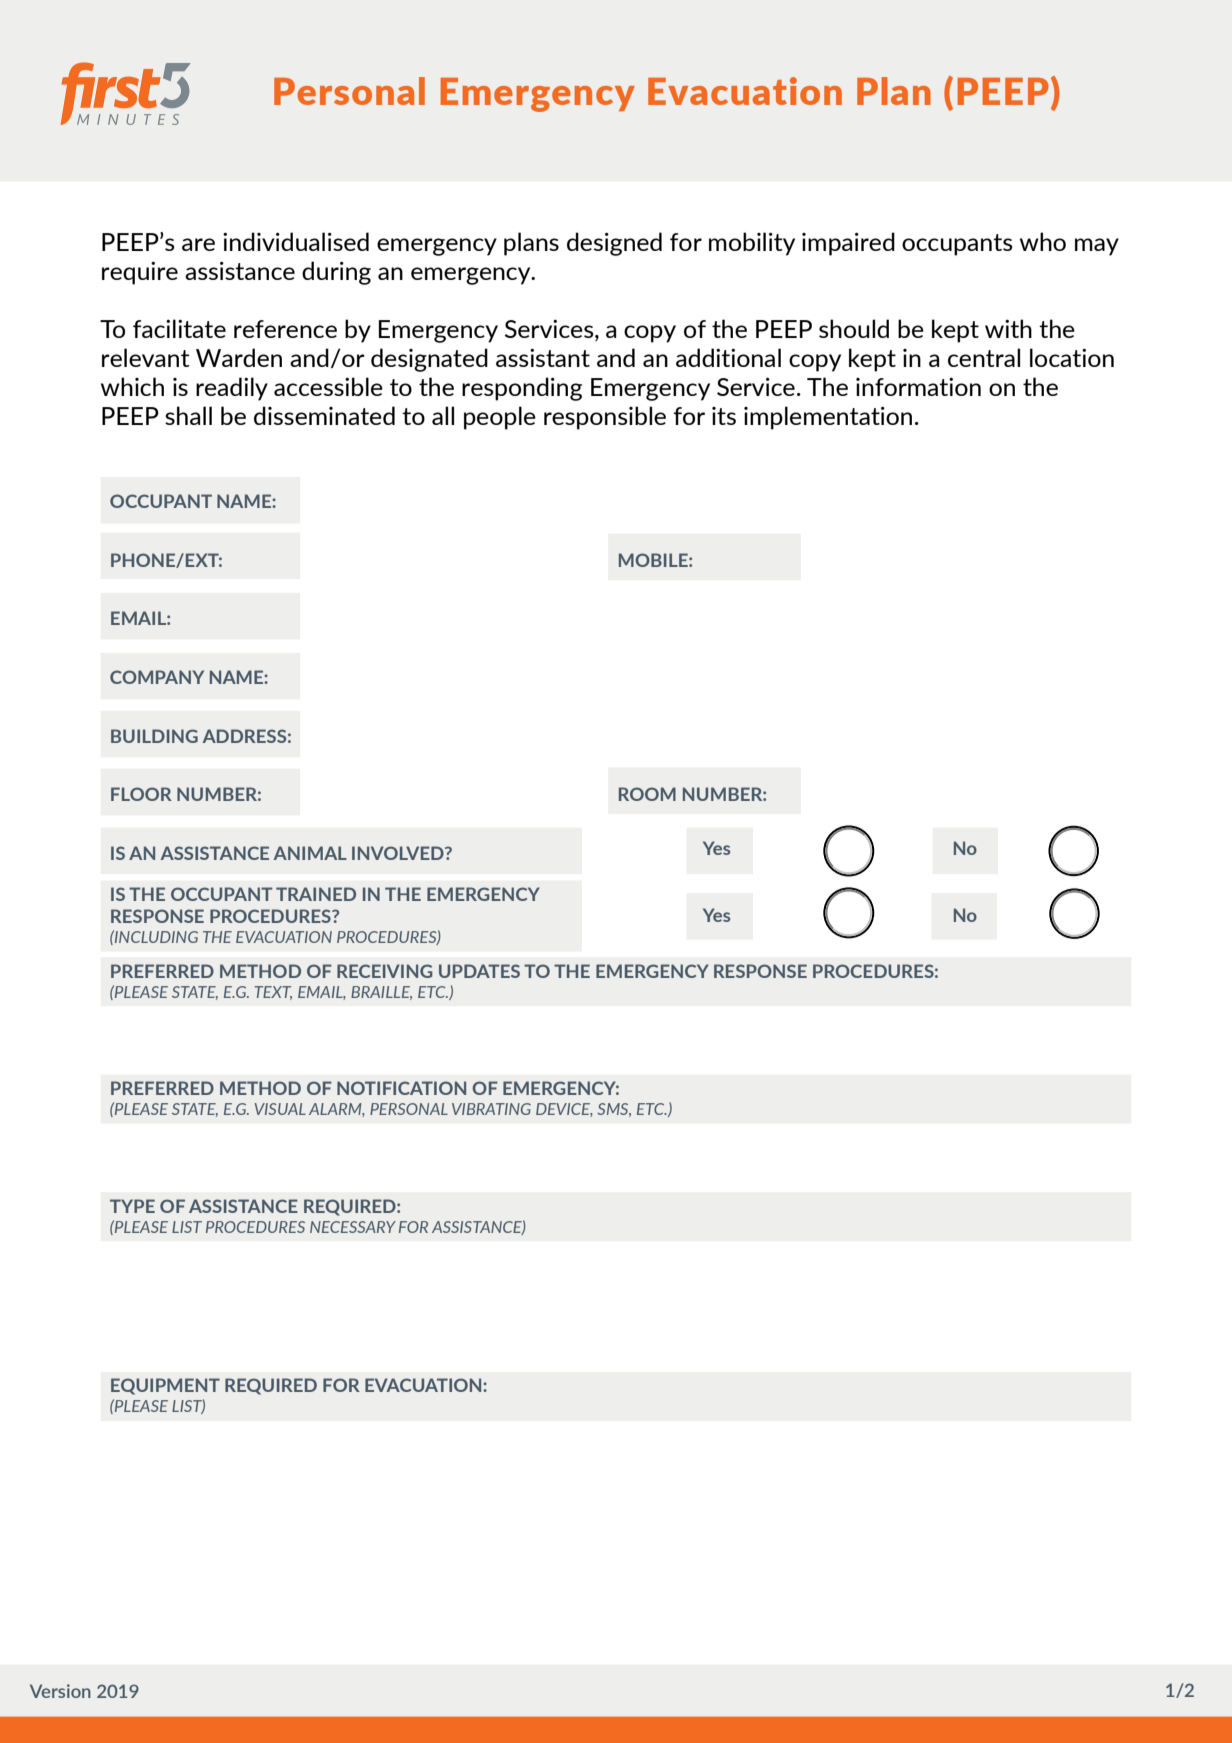  Describe the element at coordinates (198, 244) in the image. I see `are` at that location.
